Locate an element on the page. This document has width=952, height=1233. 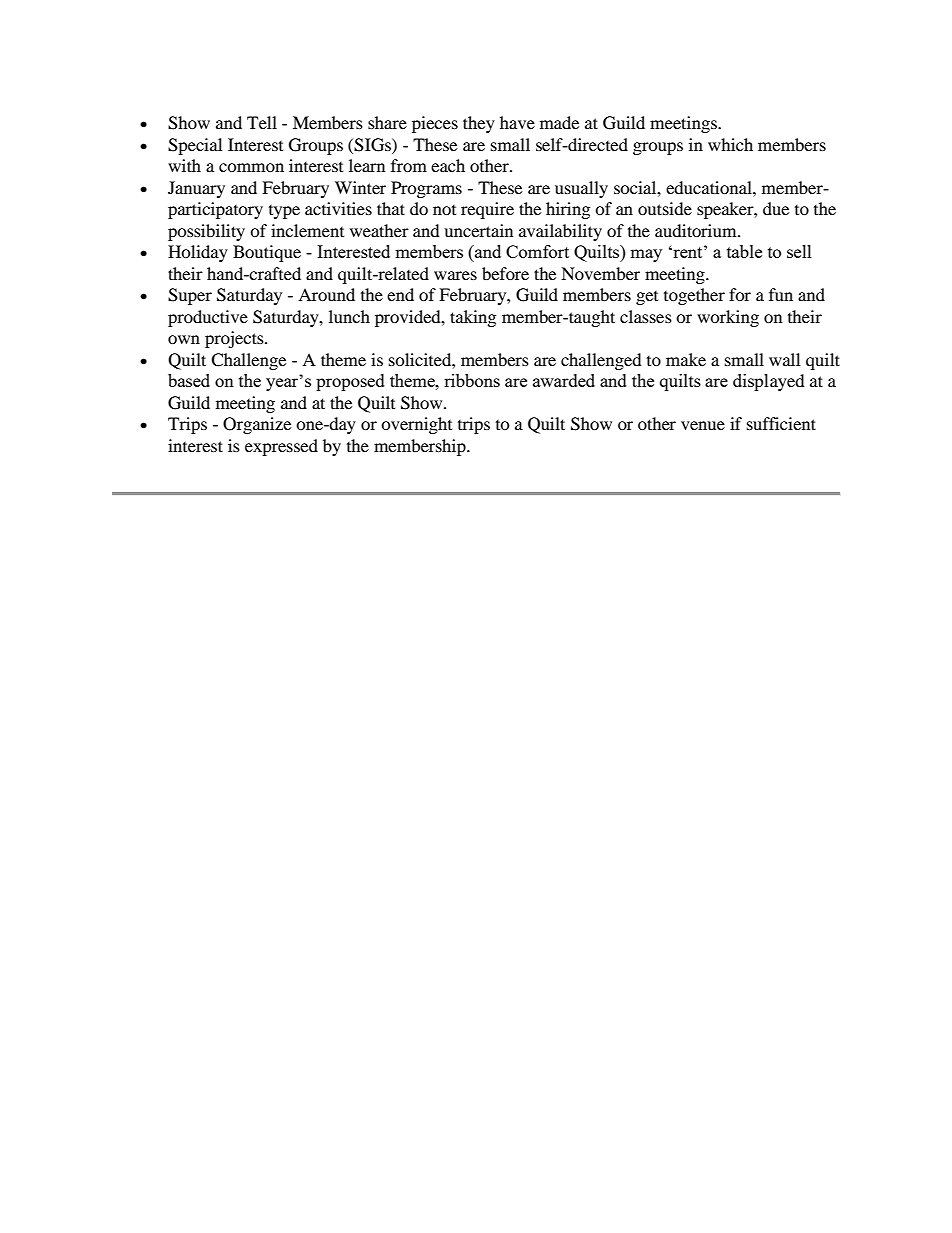
Around is located at coordinates (326, 294).
